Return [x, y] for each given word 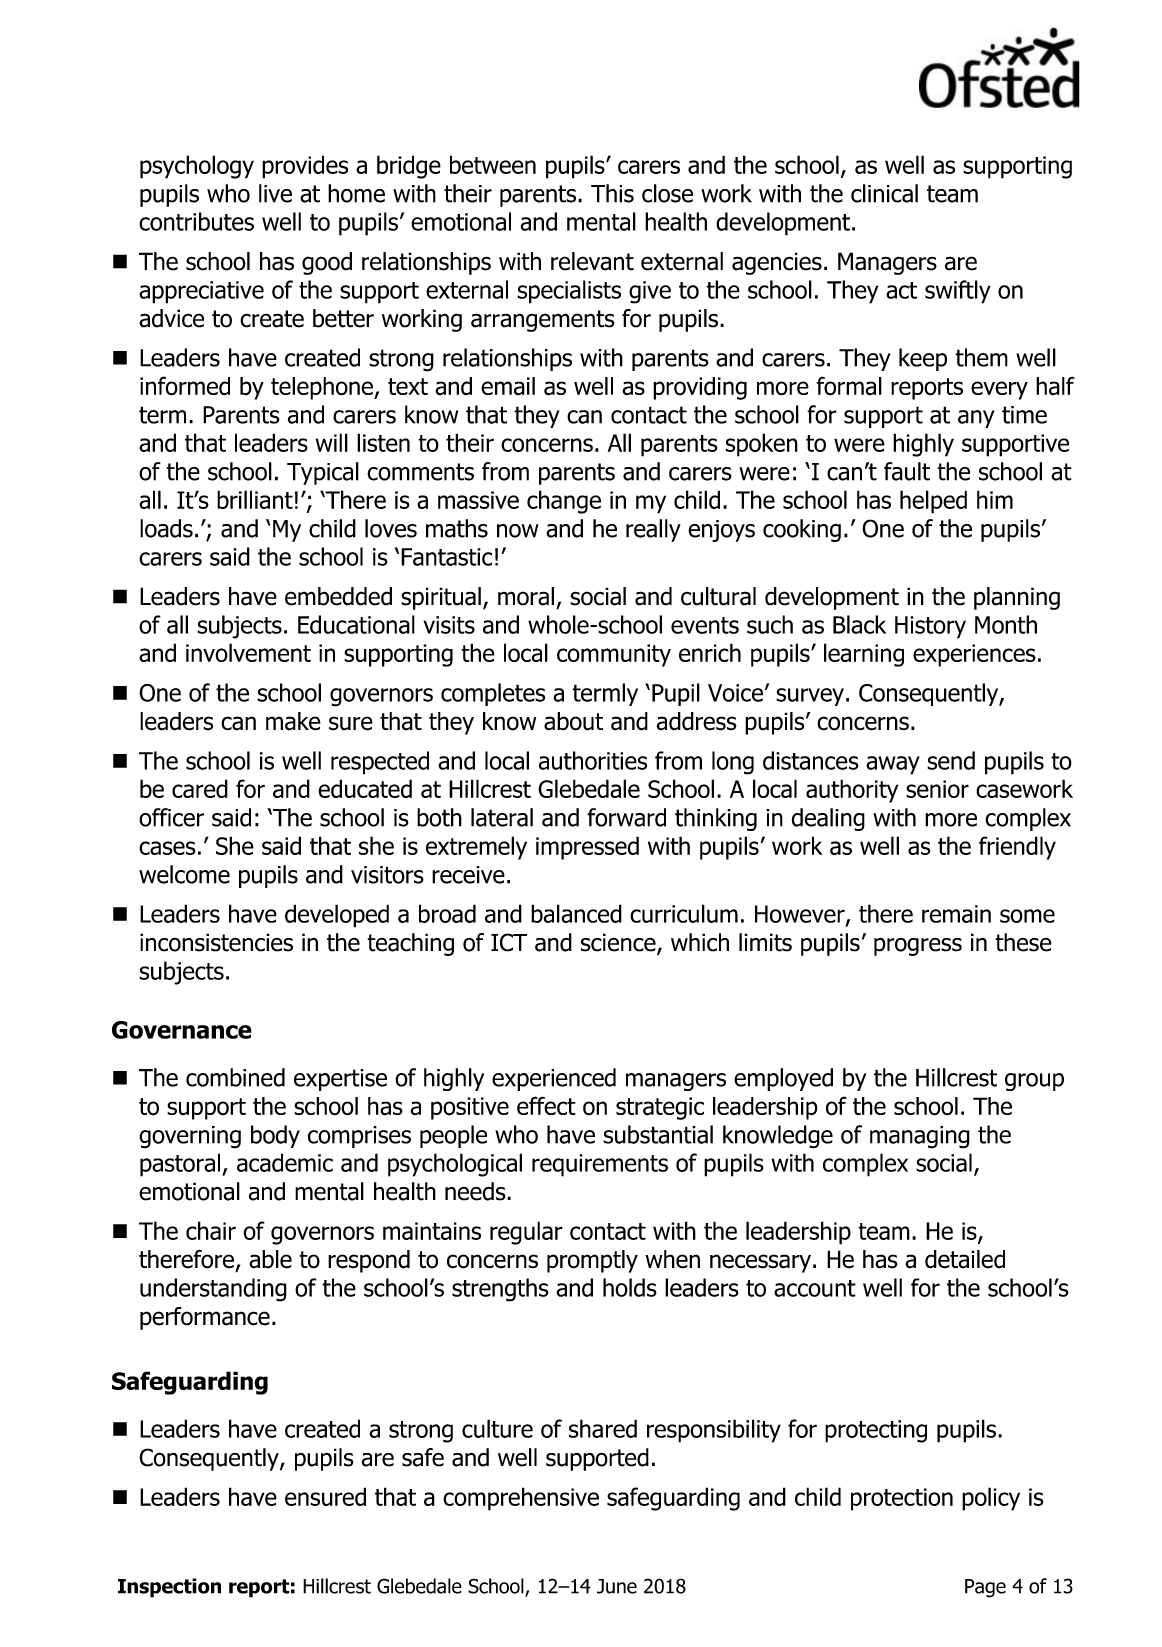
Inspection [169, 1588]
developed [337, 916]
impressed [587, 848]
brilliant [255, 499]
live [275, 193]
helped [933, 502]
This [612, 193]
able [270, 1259]
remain [956, 914]
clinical [884, 193]
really [653, 530]
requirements [600, 1165]
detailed [965, 1259]
